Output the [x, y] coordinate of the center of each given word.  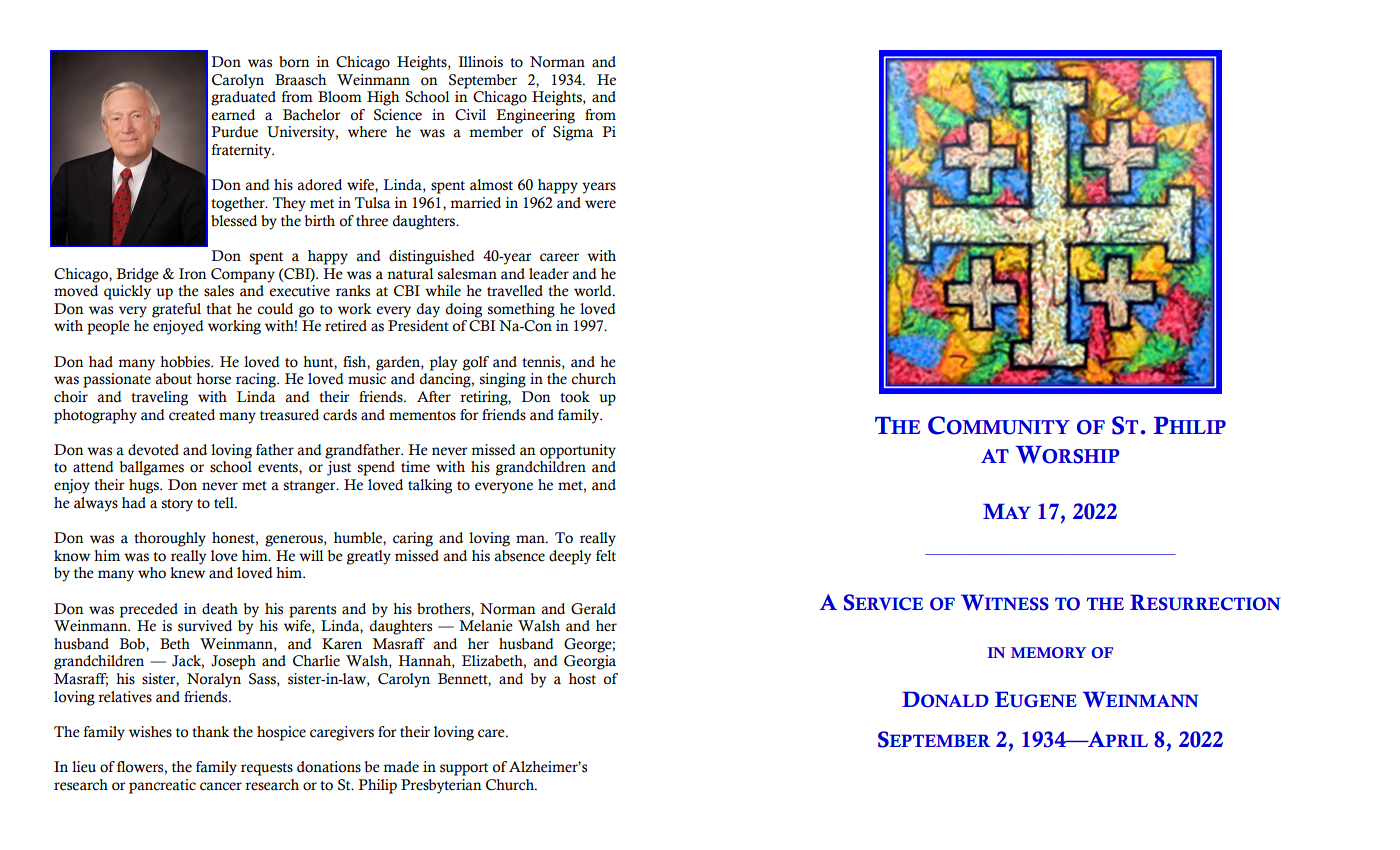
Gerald [593, 609]
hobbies [186, 362]
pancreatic [162, 786]
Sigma [573, 133]
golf [475, 363]
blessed [234, 221]
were [600, 204]
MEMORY [1049, 653]
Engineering [535, 116]
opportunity [578, 451]
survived [205, 626]
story [177, 505]
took [575, 397]
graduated [243, 98]
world [594, 291]
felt [606, 556]
